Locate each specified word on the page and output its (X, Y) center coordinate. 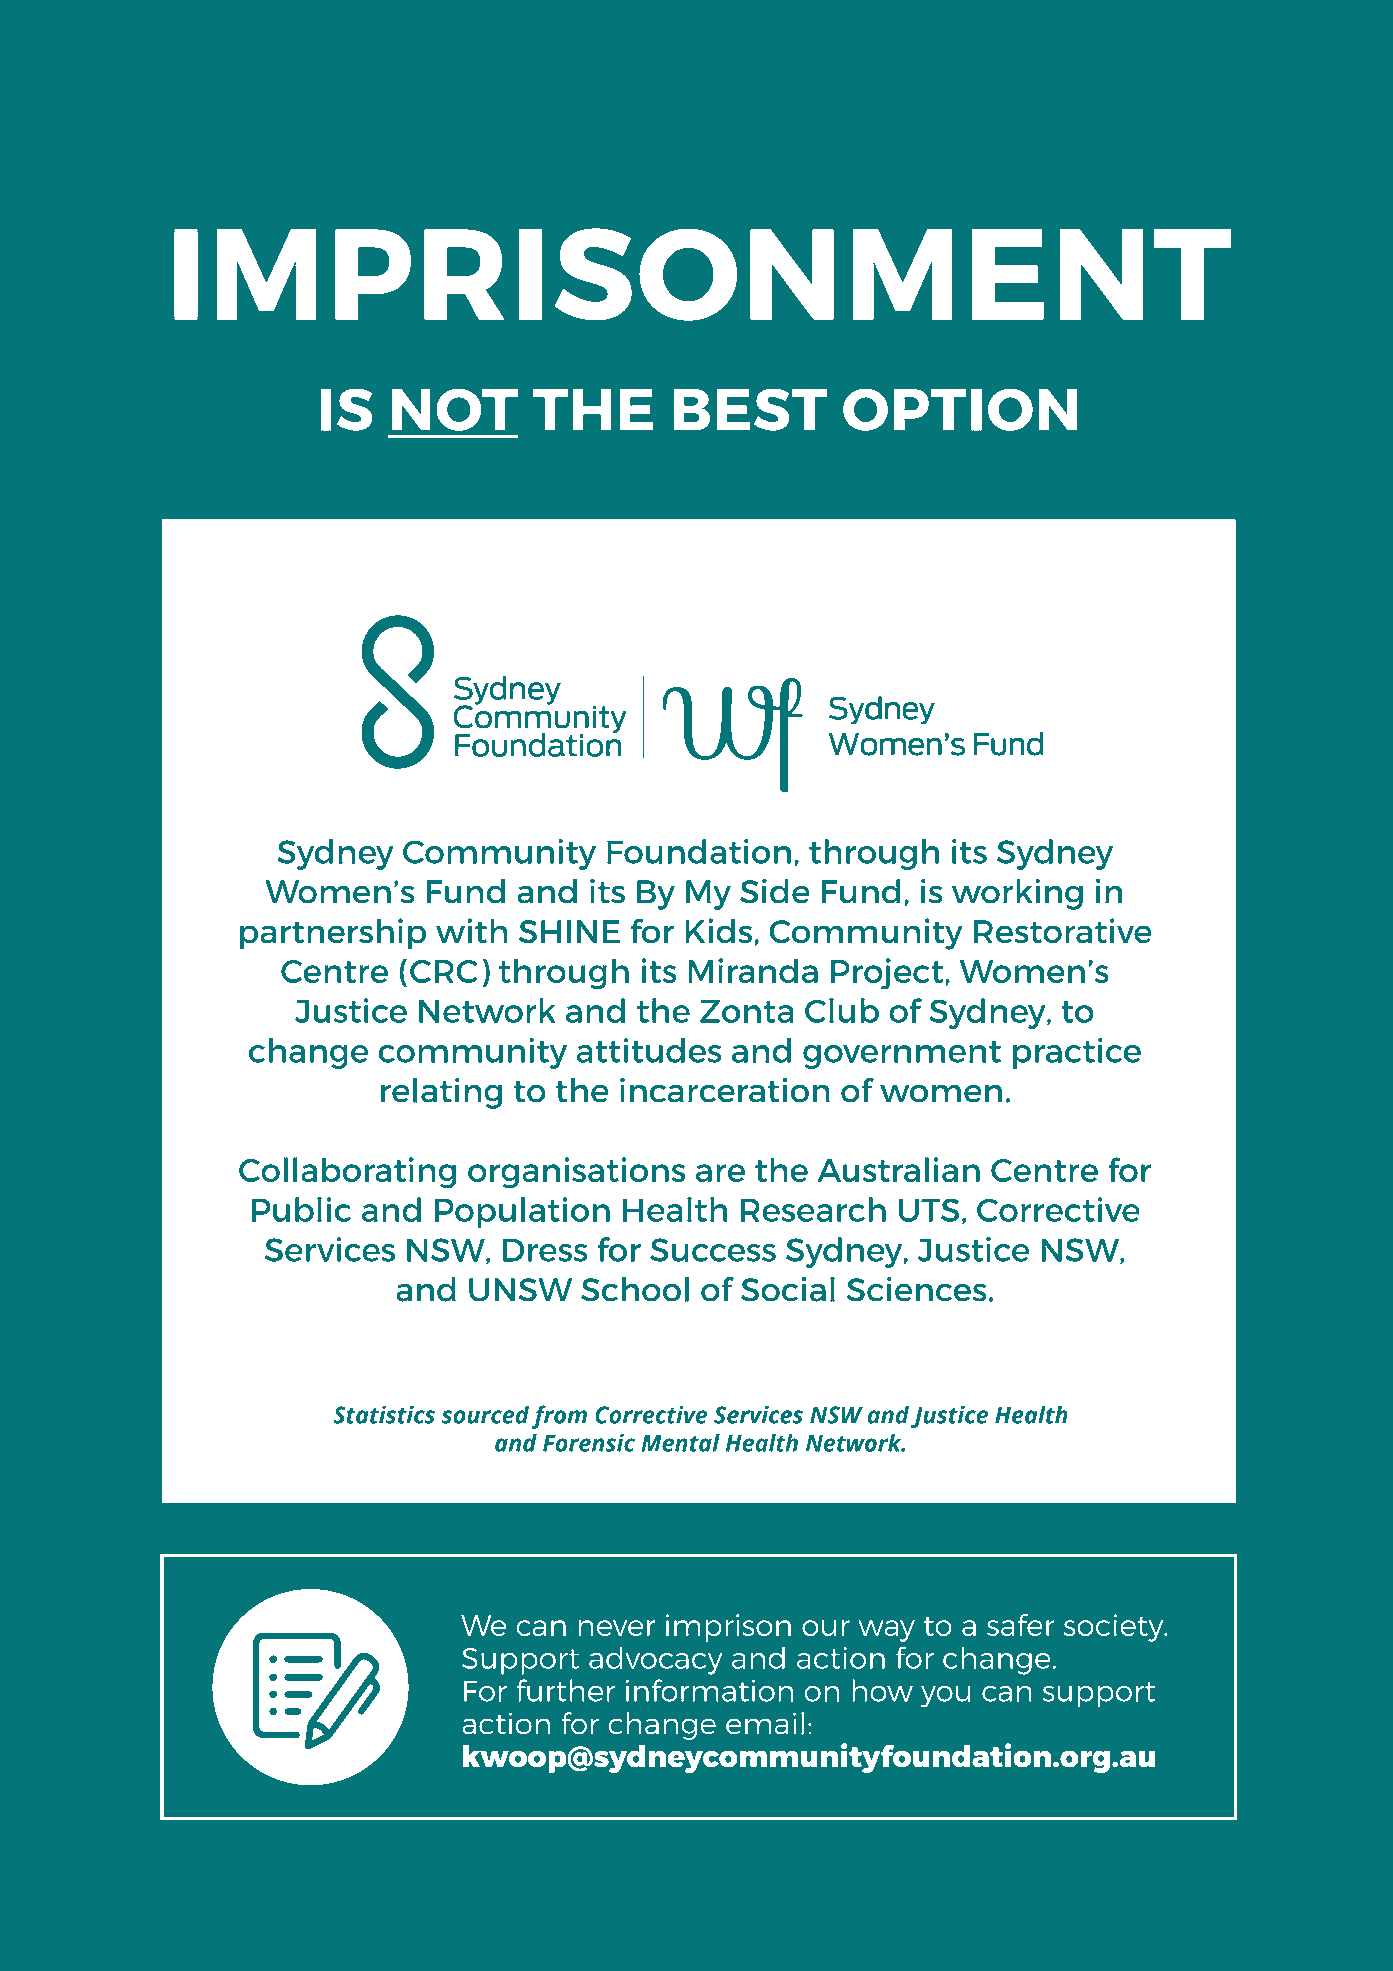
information (709, 1690)
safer (1021, 1625)
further (565, 1690)
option (960, 409)
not (455, 409)
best (750, 409)
